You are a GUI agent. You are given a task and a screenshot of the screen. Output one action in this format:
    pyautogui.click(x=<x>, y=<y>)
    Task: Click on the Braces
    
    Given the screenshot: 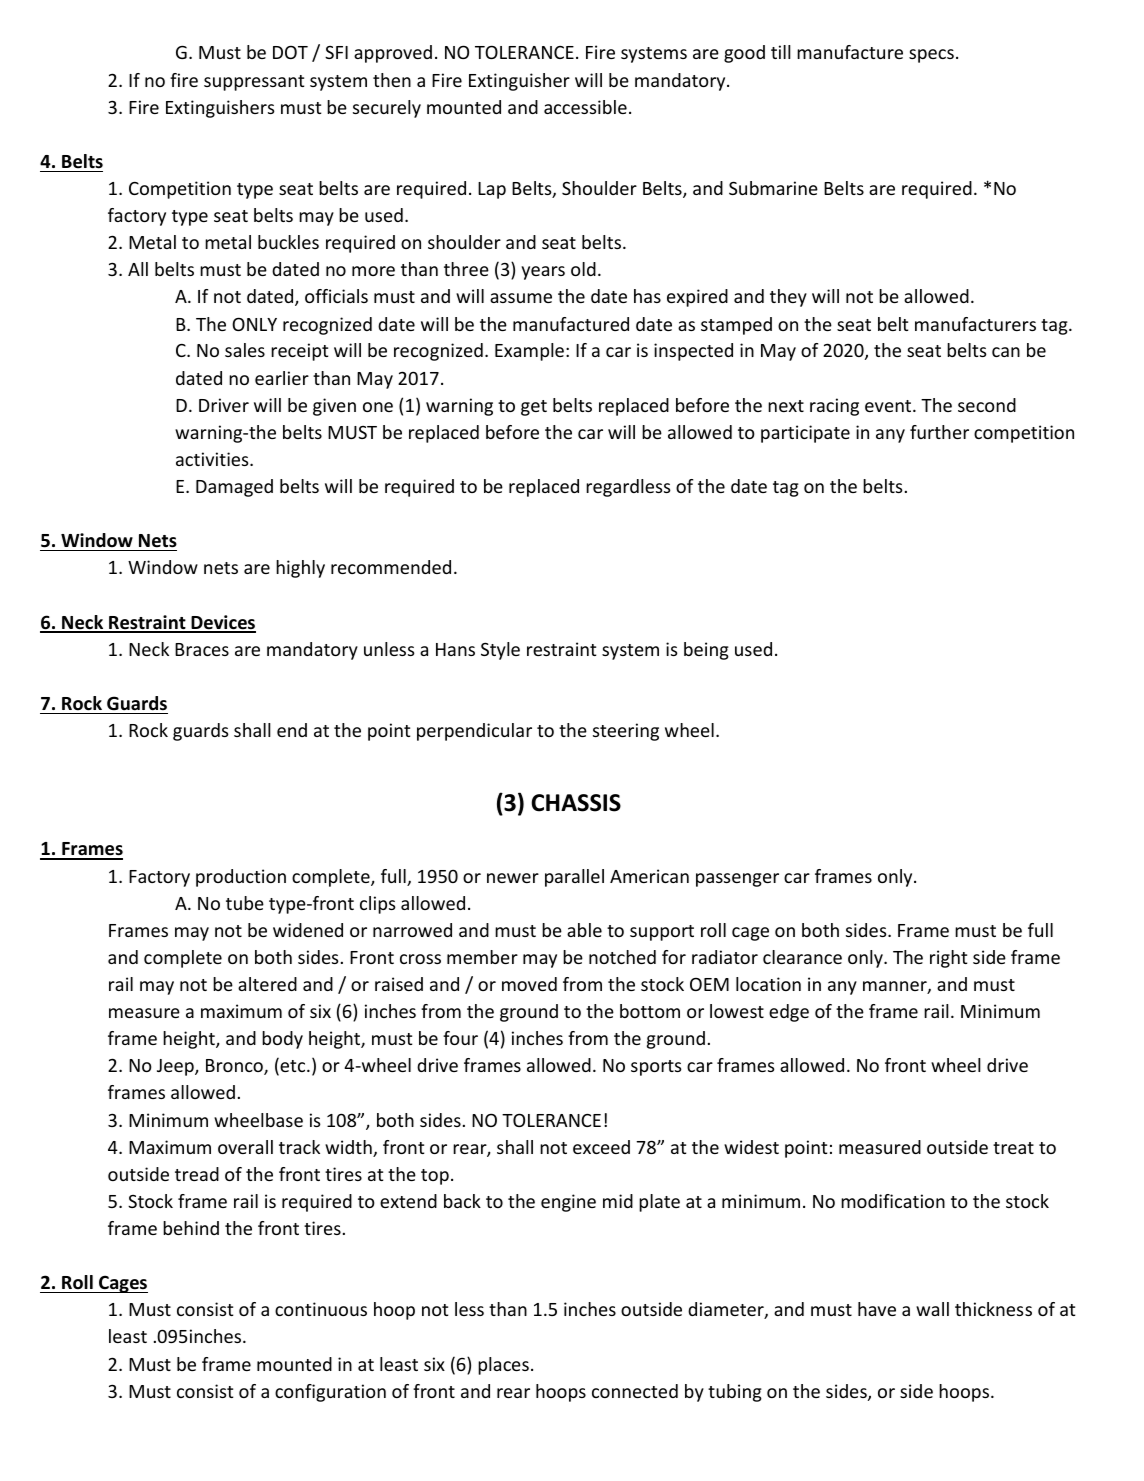 What is the action you would take?
    pyautogui.click(x=202, y=649)
